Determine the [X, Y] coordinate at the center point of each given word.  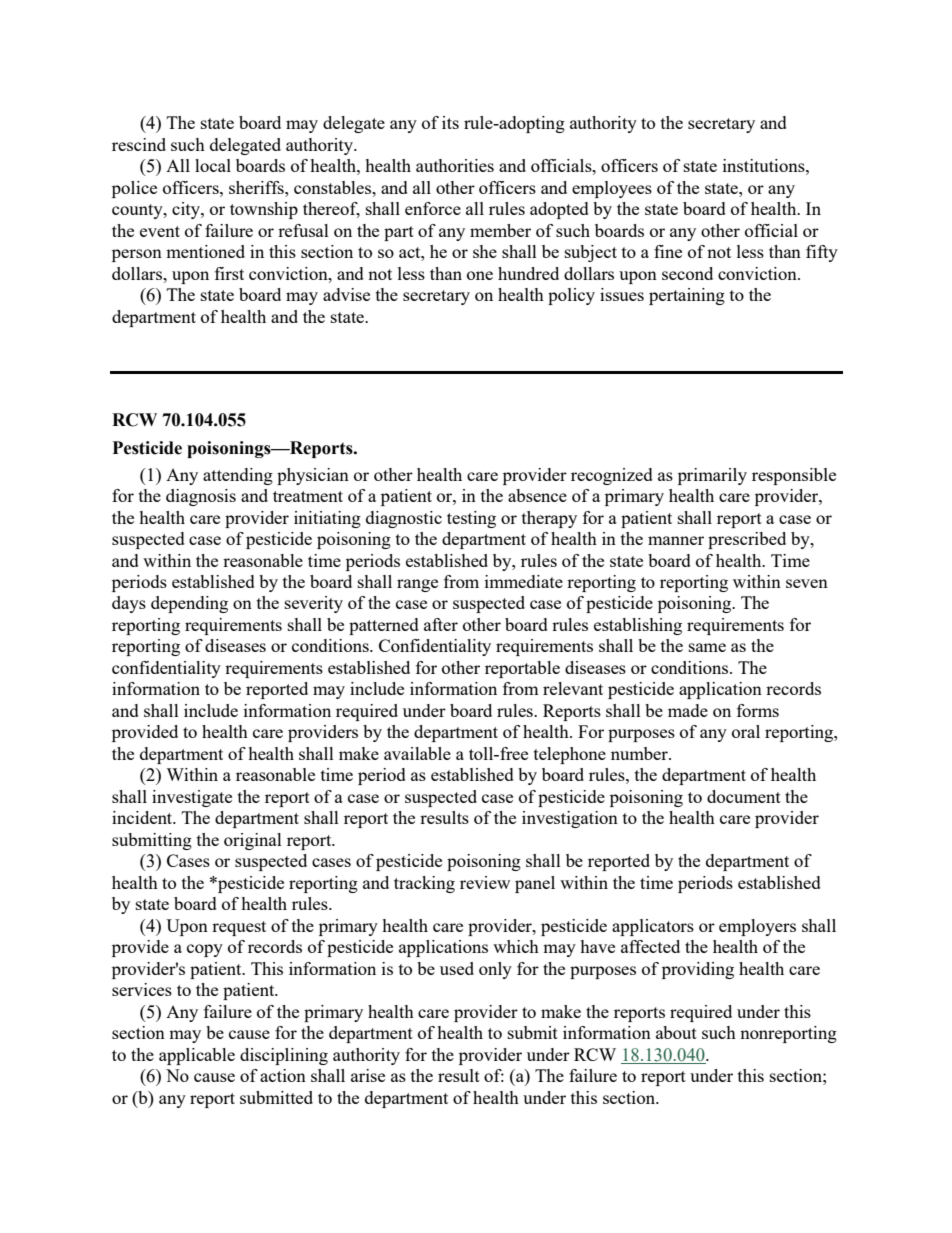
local [213, 165]
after [441, 624]
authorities [455, 165]
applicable [197, 1056]
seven [807, 583]
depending [189, 604]
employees [612, 189]
